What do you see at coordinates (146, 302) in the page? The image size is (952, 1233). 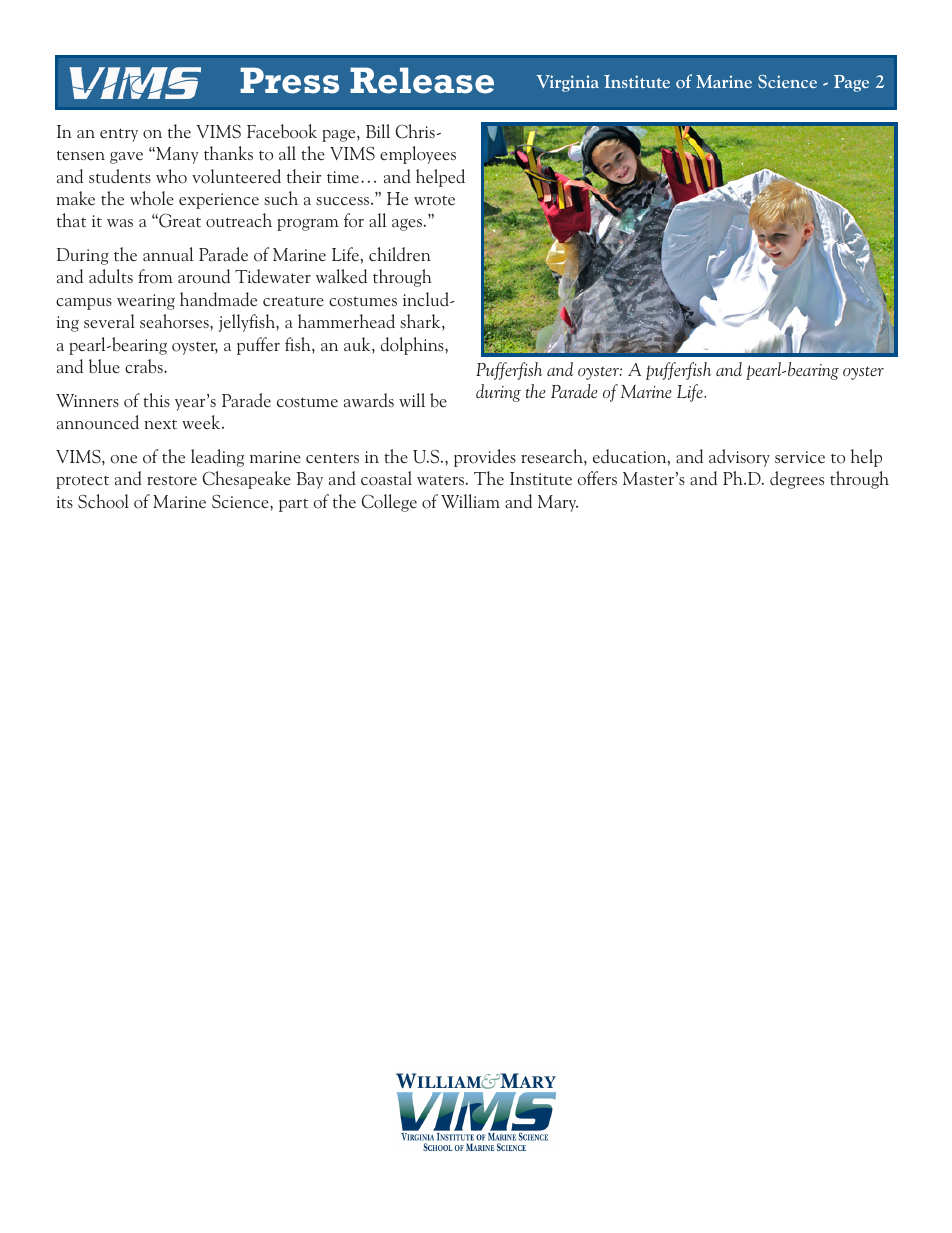 I see `wearing` at bounding box center [146, 302].
